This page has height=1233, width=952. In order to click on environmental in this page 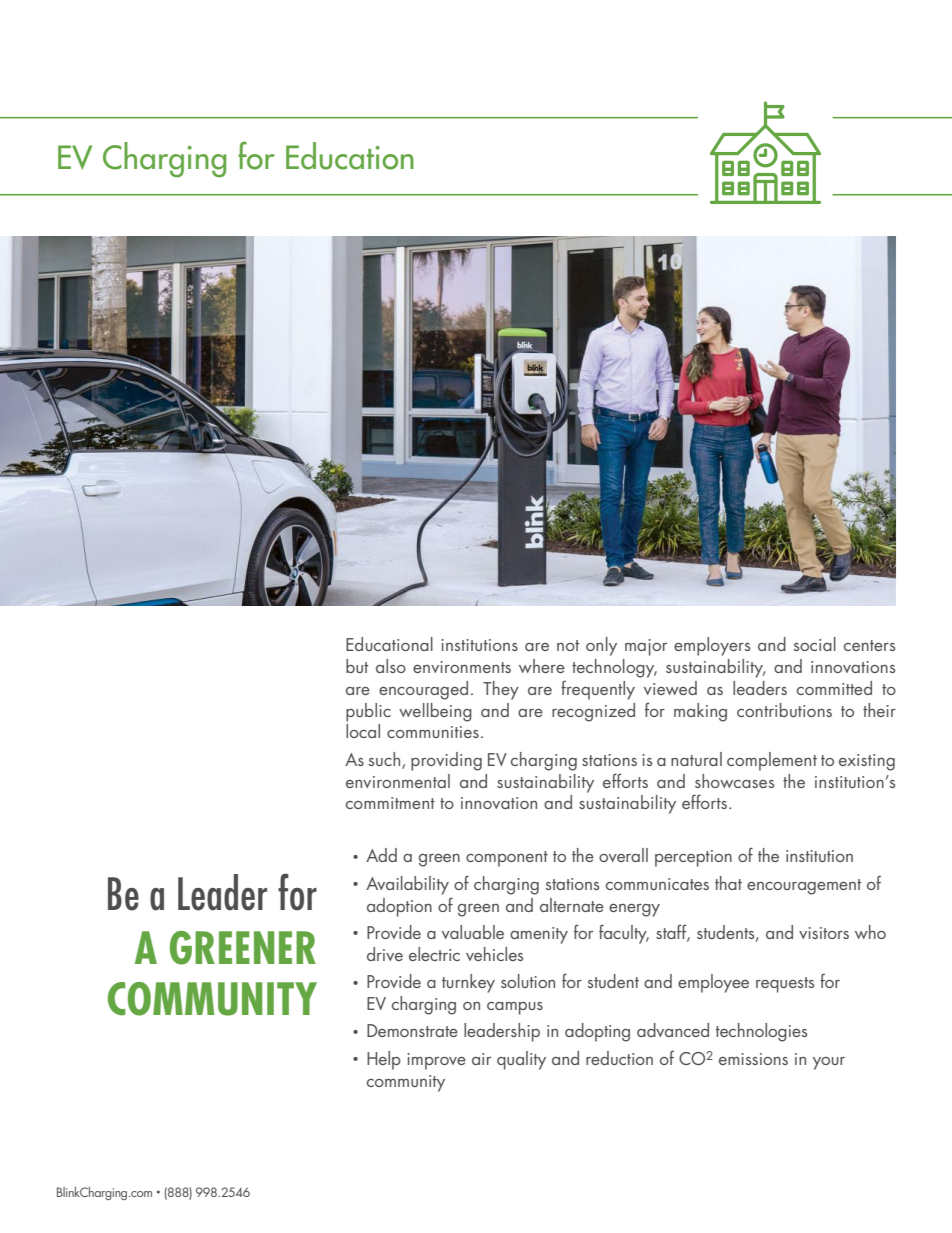, I will do `click(398, 781)`.
